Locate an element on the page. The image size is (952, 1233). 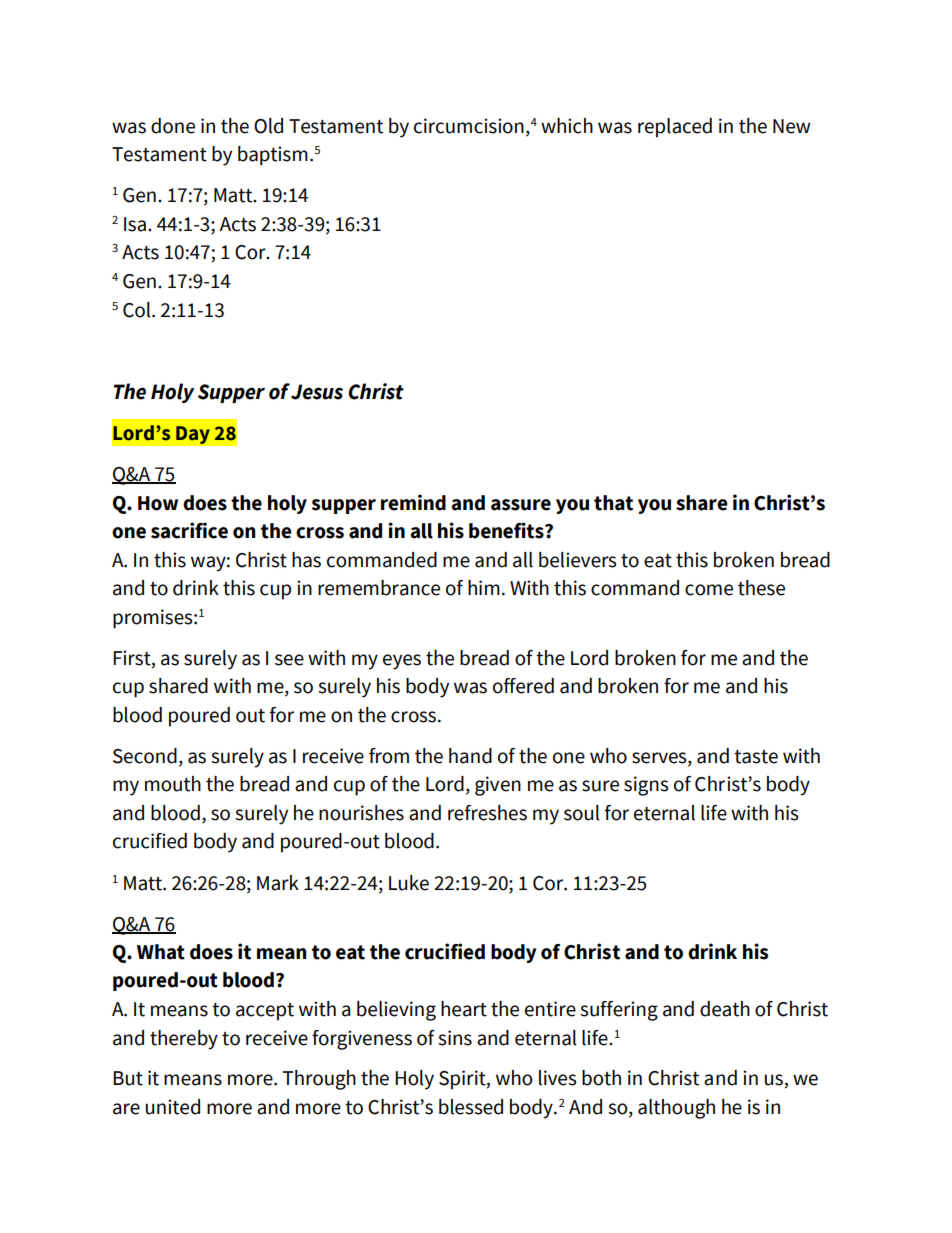
come is located at coordinates (709, 590).
